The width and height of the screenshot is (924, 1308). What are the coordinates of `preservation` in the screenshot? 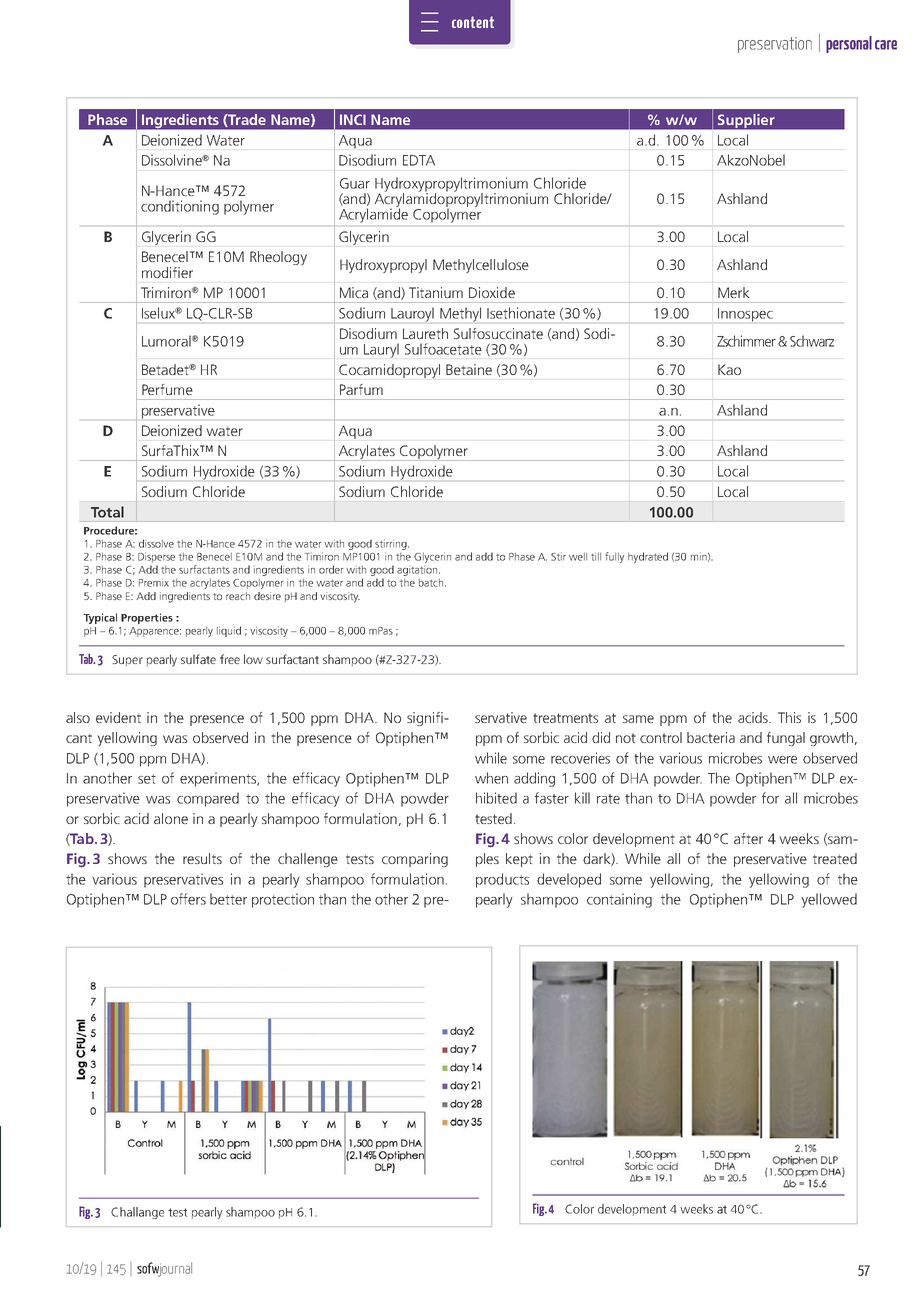 It's located at (775, 45).
